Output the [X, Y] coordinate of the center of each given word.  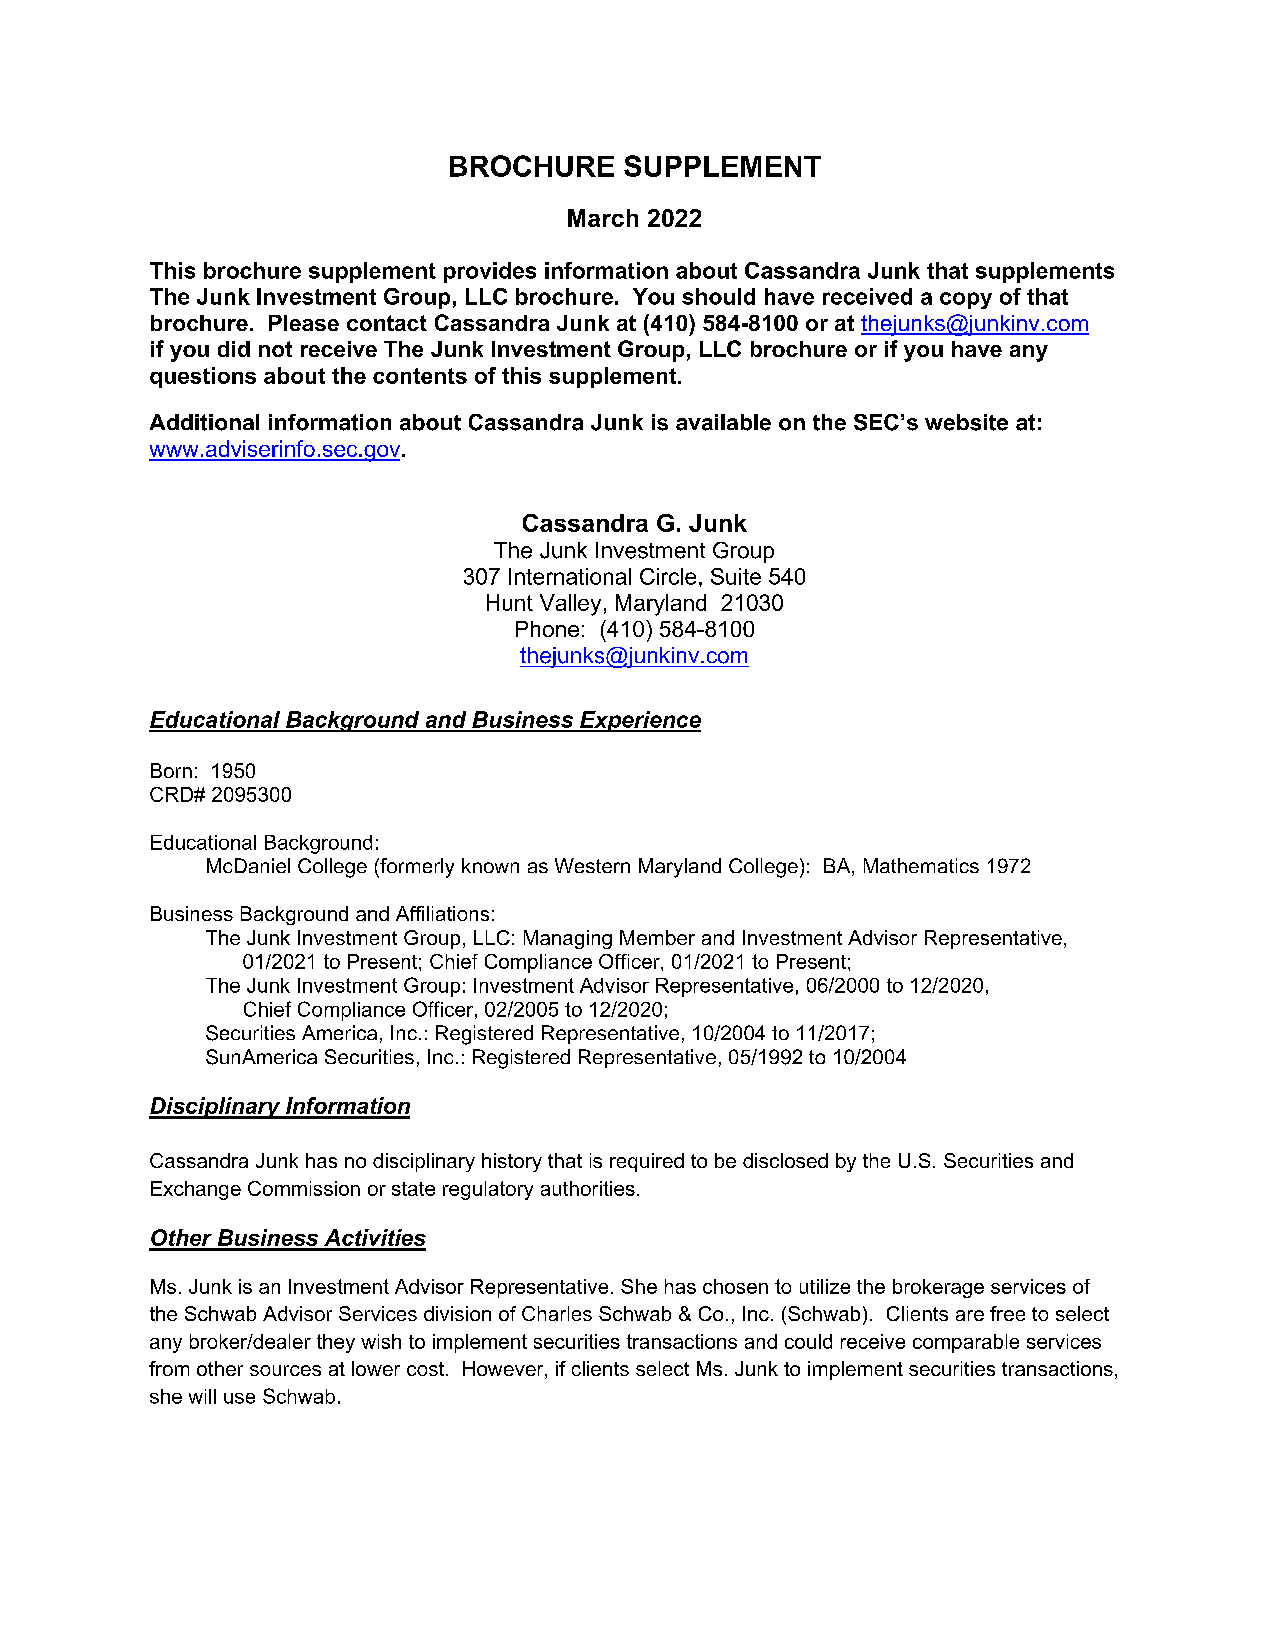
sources [285, 1370]
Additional [204, 422]
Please [304, 323]
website [966, 422]
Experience [639, 721]
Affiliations [442, 913]
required [647, 1162]
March [603, 218]
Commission [304, 1188]
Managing [568, 939]
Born [171, 770]
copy [966, 300]
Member [657, 937]
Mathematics [921, 865]
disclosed [785, 1160]
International [570, 576]
